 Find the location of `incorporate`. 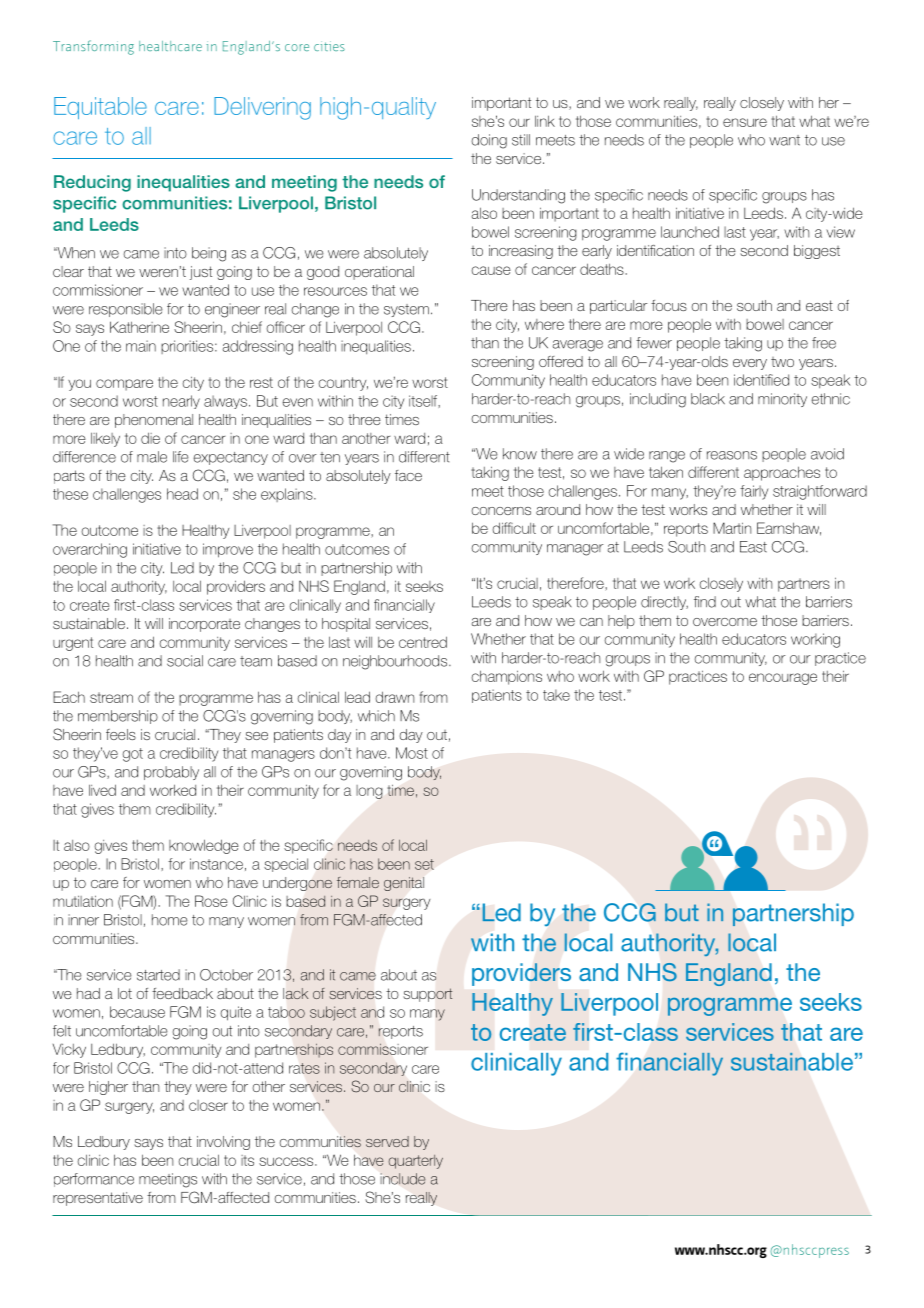

incorporate is located at coordinates (204, 625).
